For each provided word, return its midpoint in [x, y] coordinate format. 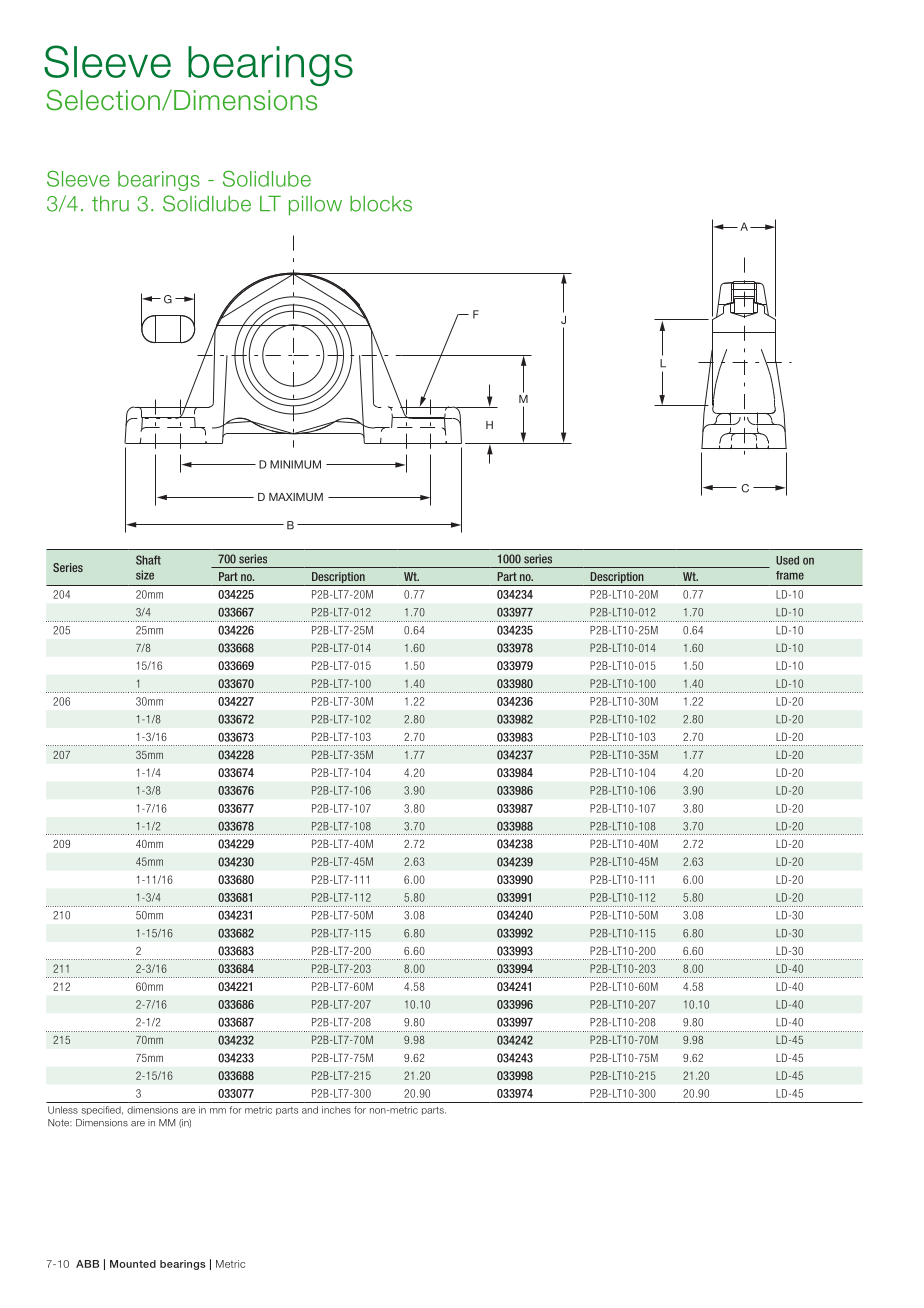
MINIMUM [295, 464]
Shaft [148, 560]
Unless [63, 1110]
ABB [87, 1264]
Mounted [133, 1264]
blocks [381, 204]
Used [787, 560]
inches [336, 1110]
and [310, 1110]
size [145, 575]
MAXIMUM [296, 497]
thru [110, 204]
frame [790, 575]
